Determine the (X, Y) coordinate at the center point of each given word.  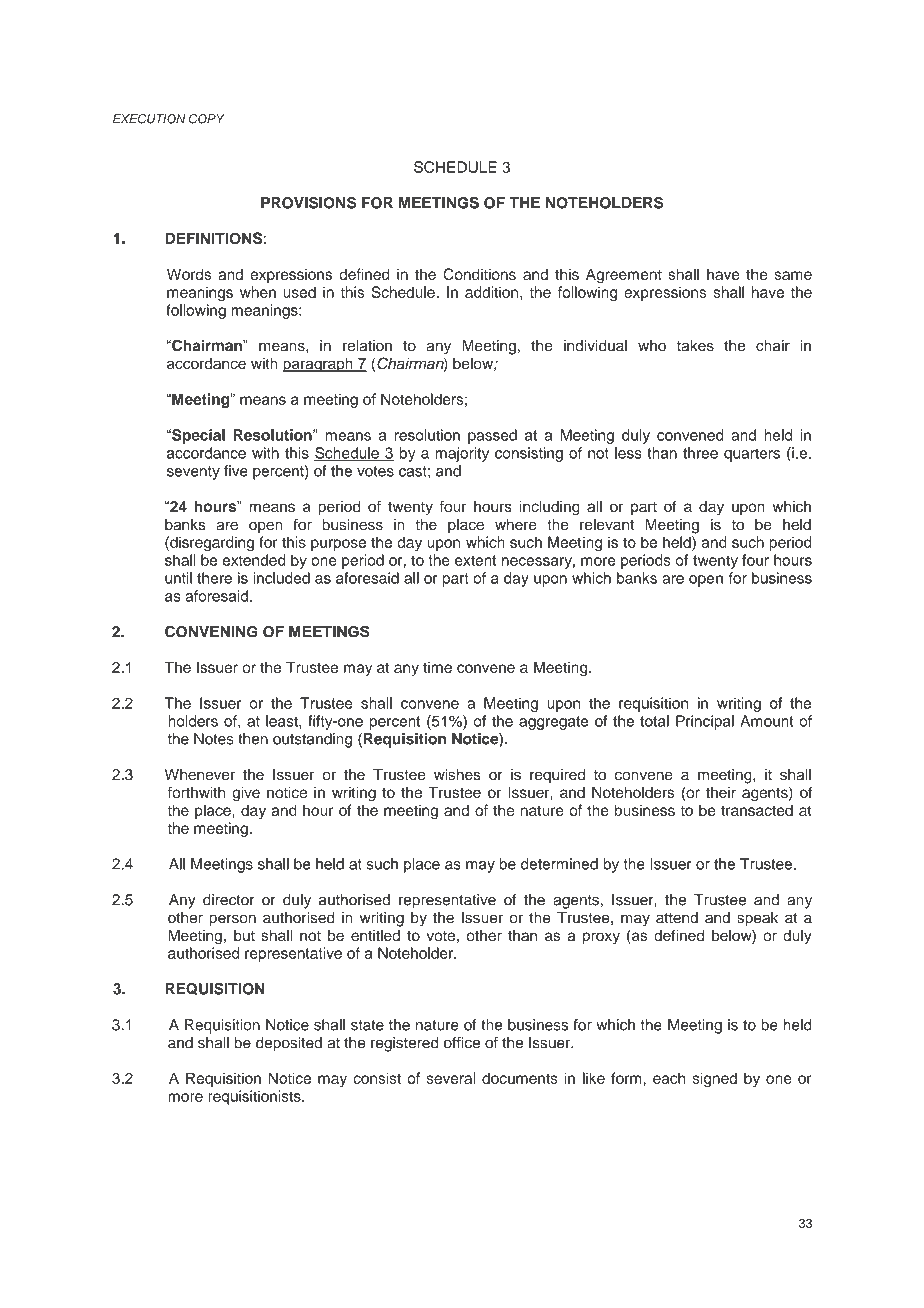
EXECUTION (149, 119)
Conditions (479, 274)
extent (475, 560)
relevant (607, 524)
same (793, 275)
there (214, 578)
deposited (289, 1044)
